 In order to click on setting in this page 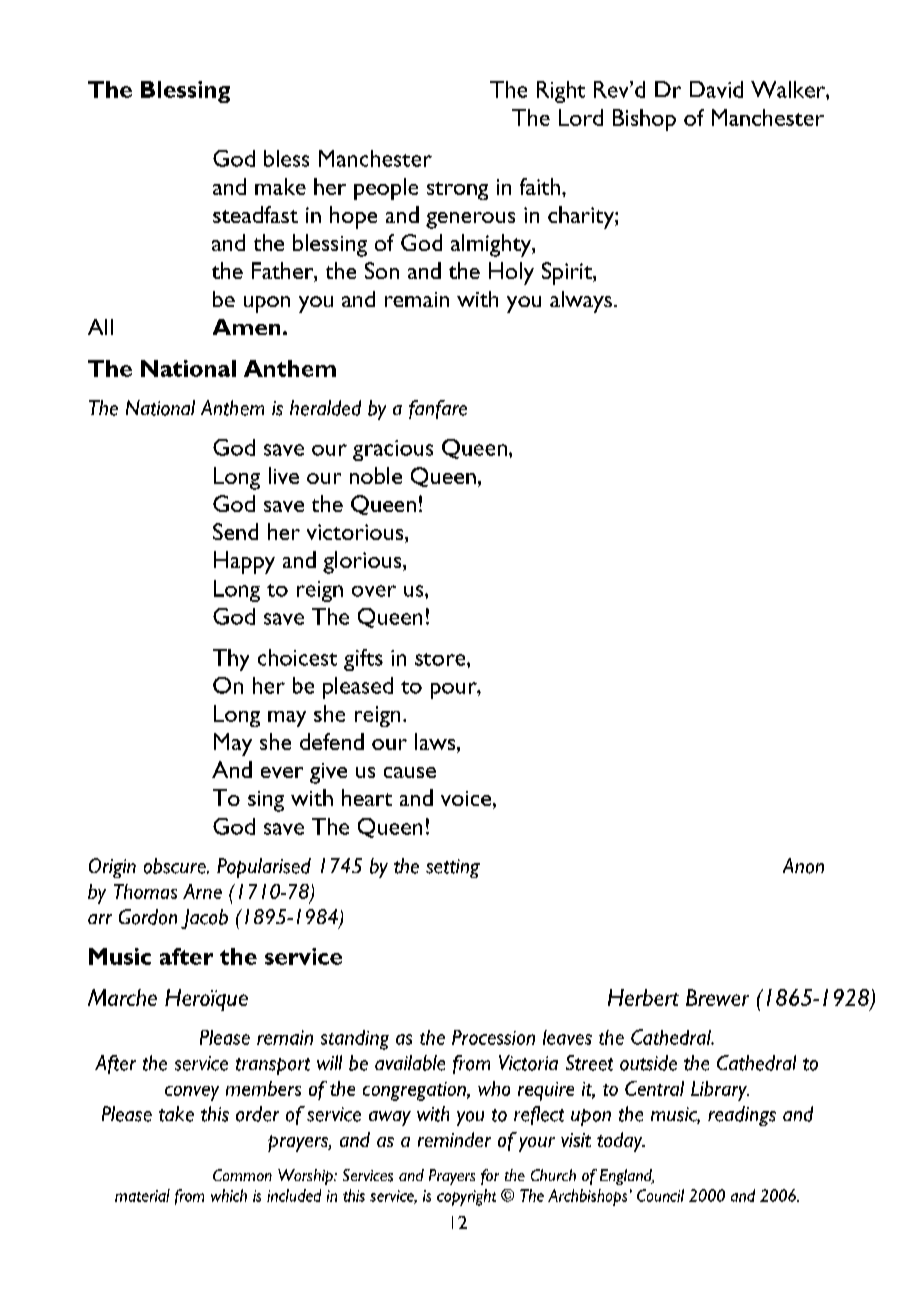, I will do `click(453, 868)`.
